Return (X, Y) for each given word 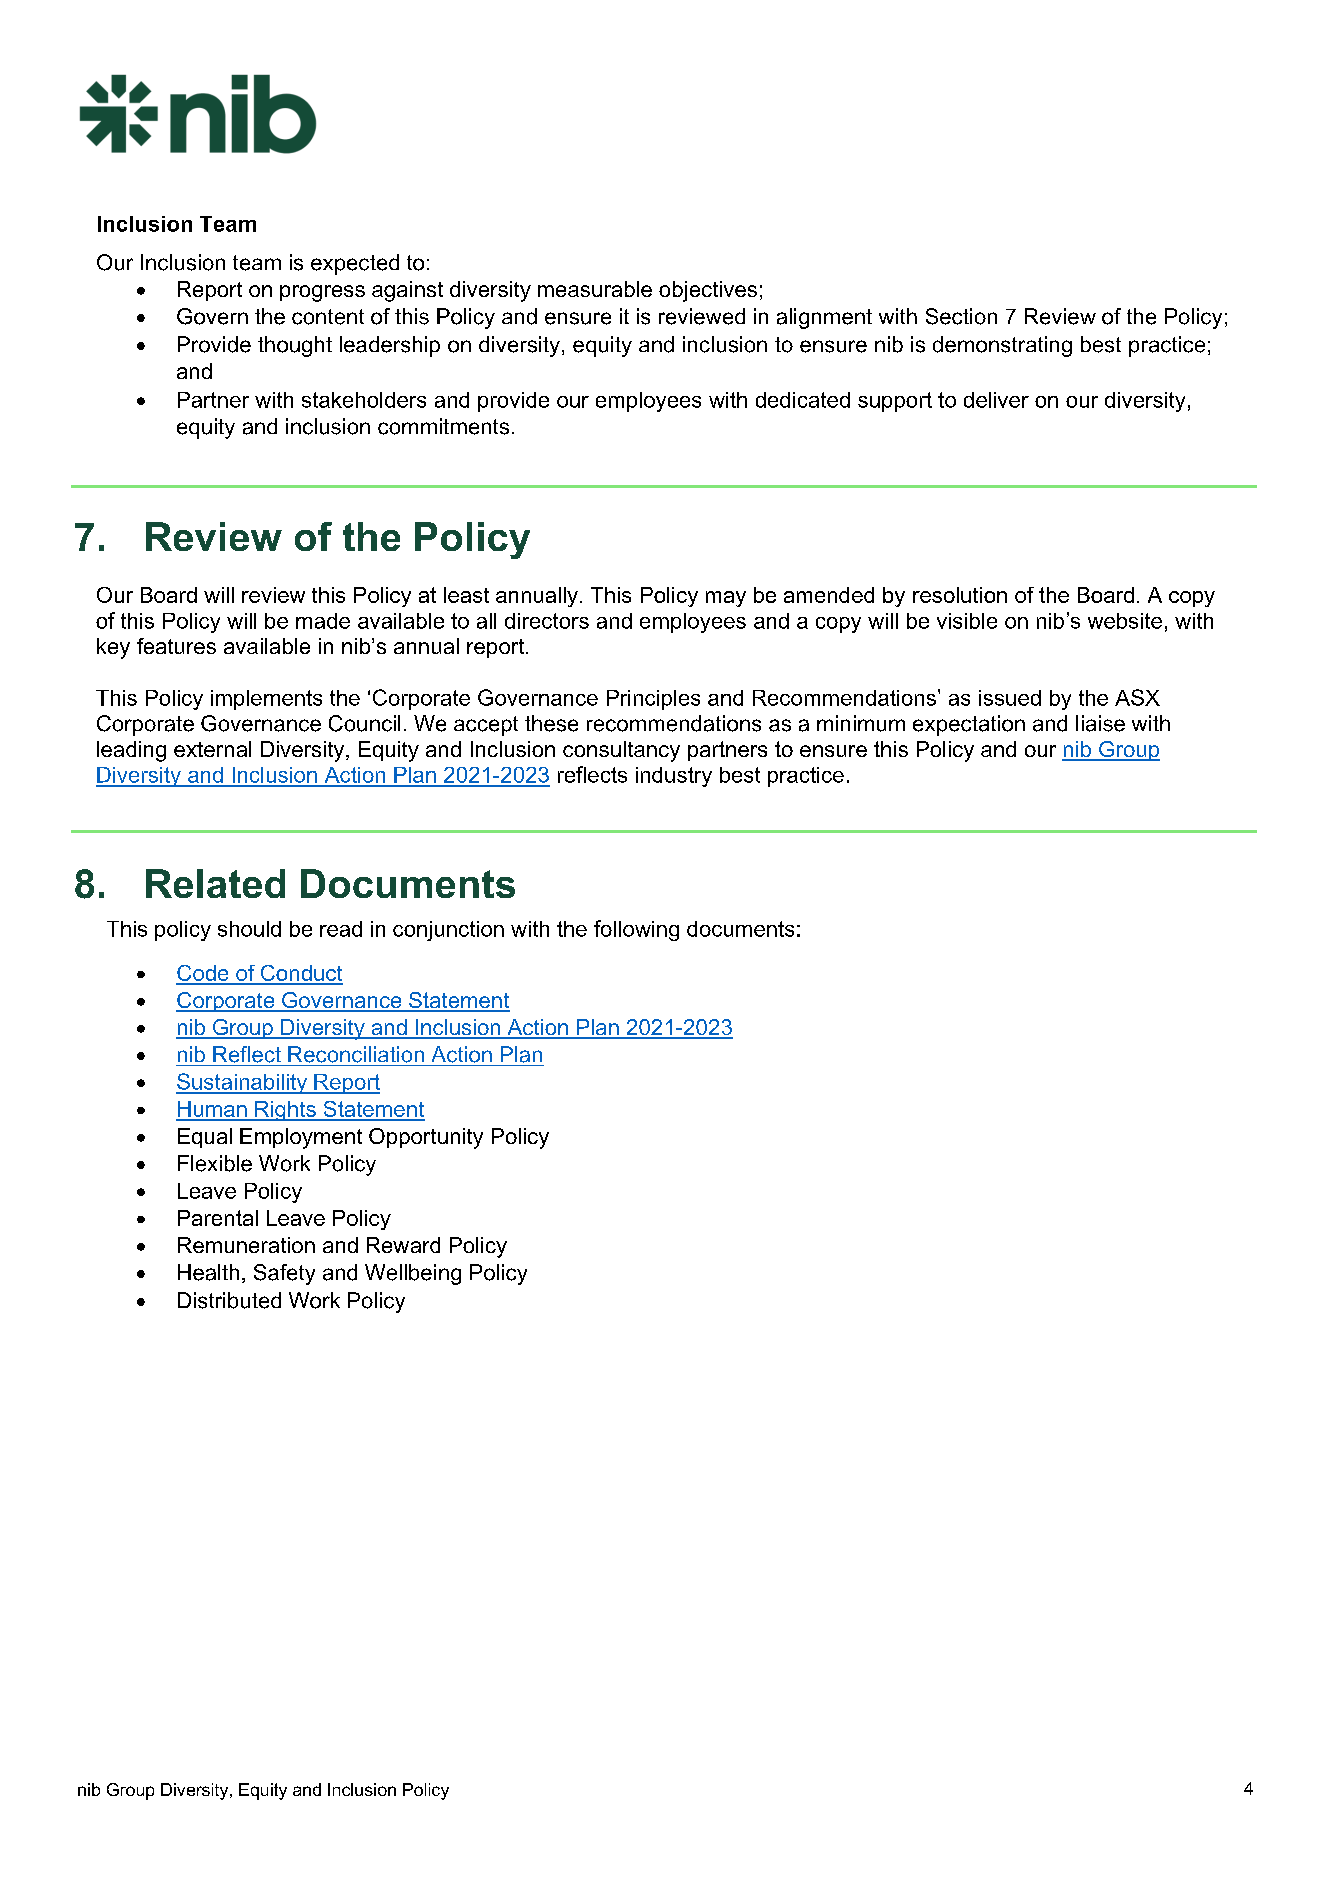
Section (961, 316)
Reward (403, 1245)
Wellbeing (413, 1274)
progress (322, 293)
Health (208, 1272)
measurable (595, 289)
